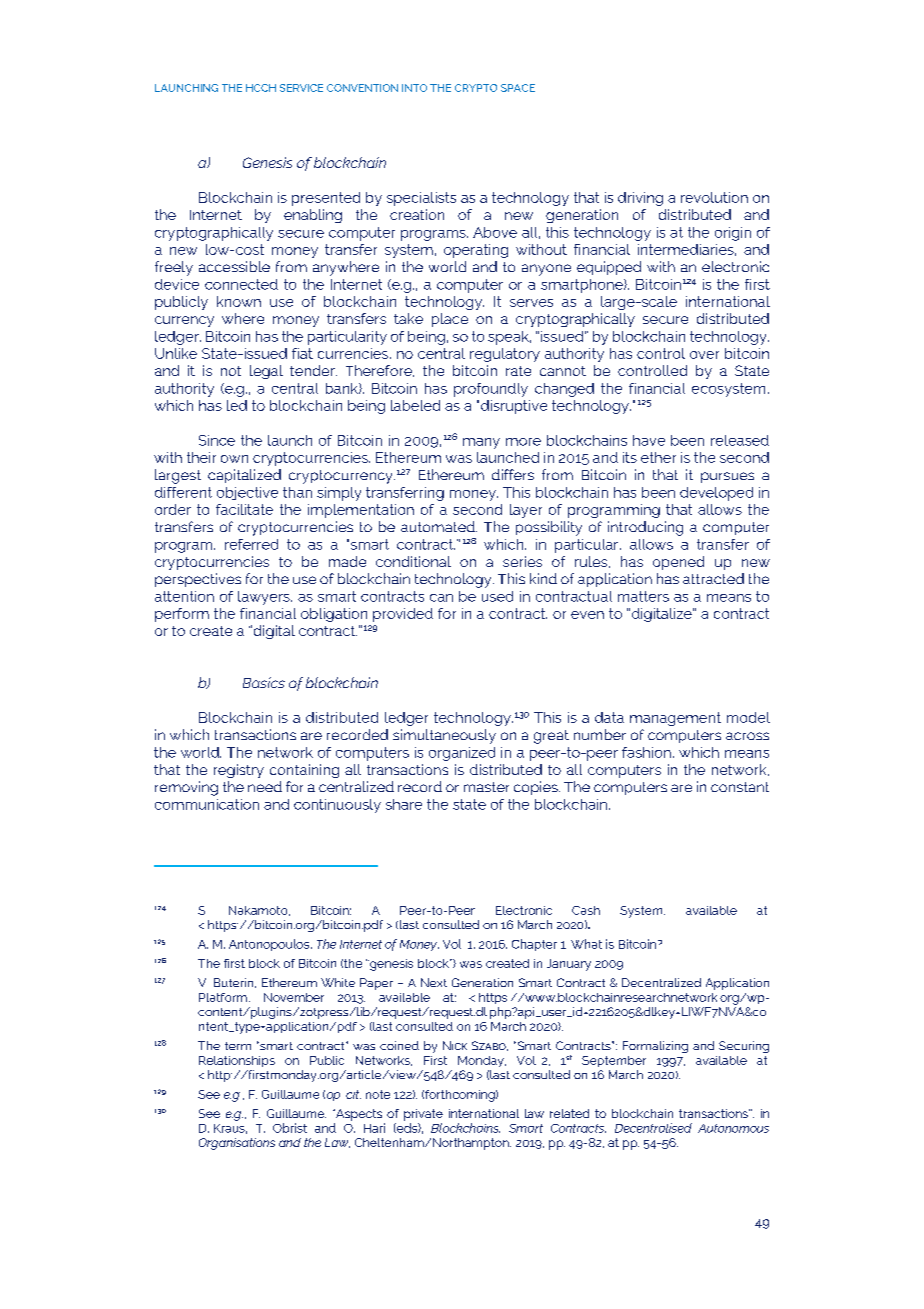 The image size is (924, 1309). Describe the element at coordinates (740, 787) in the screenshot. I see `constant` at that location.
